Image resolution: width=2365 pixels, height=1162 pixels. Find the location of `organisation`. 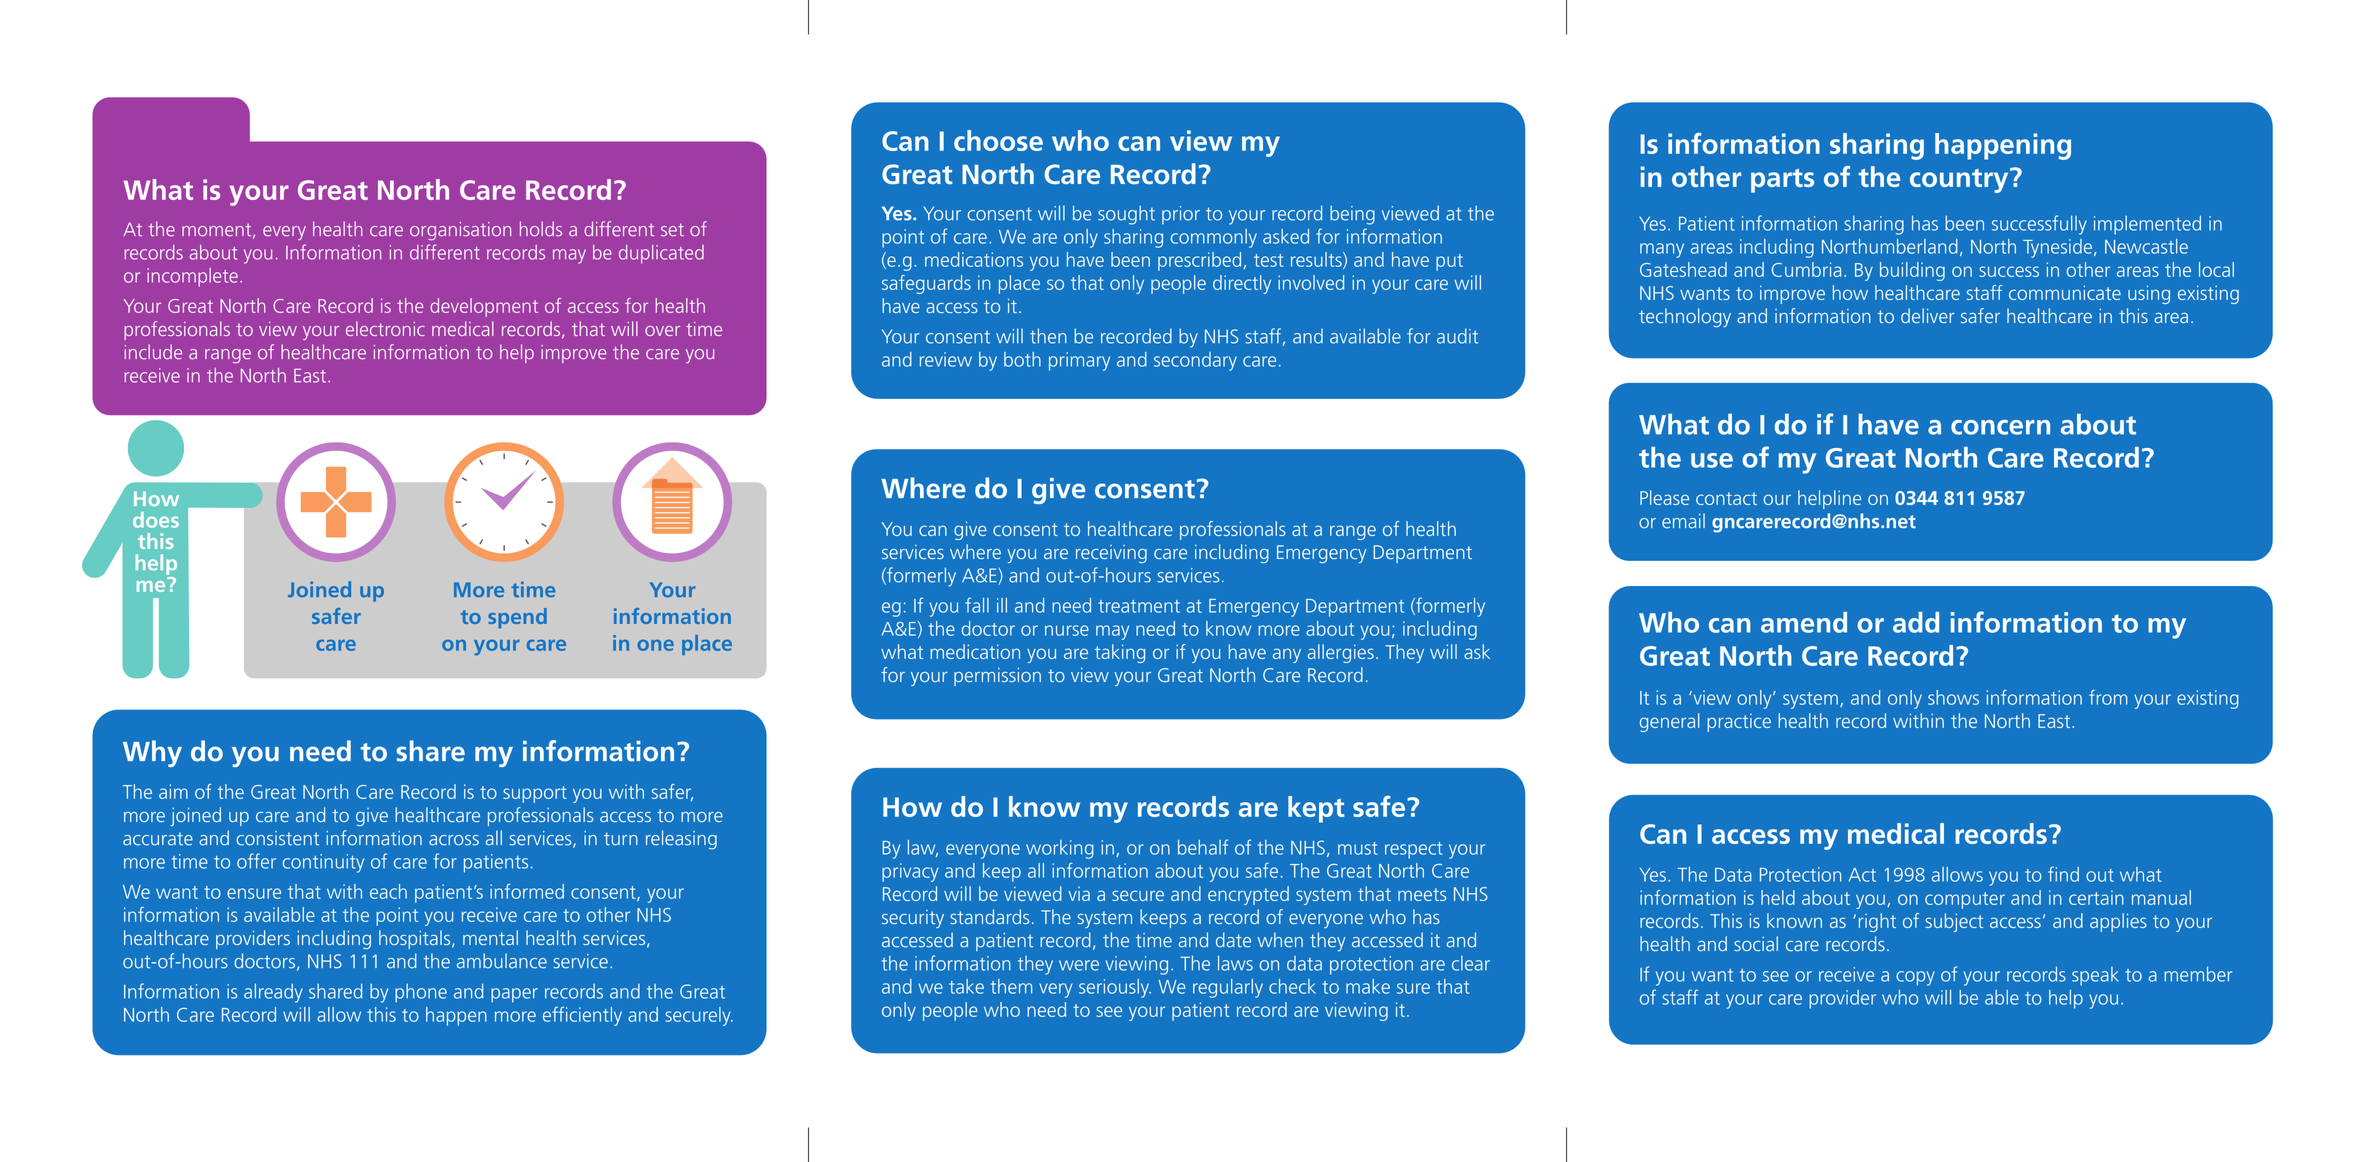

organisation is located at coordinates (460, 231).
